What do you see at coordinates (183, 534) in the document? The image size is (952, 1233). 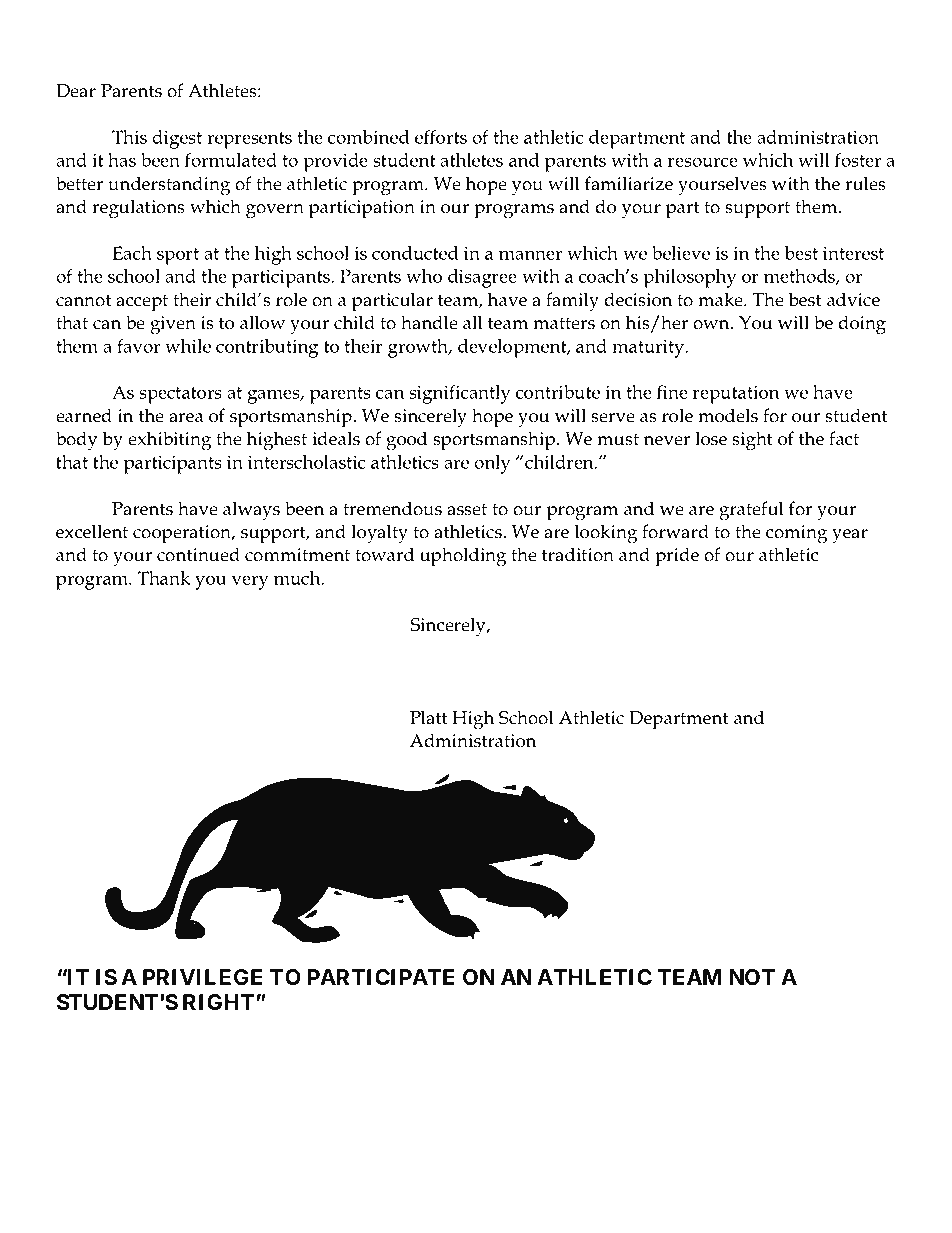 I see `cooperation` at bounding box center [183, 534].
